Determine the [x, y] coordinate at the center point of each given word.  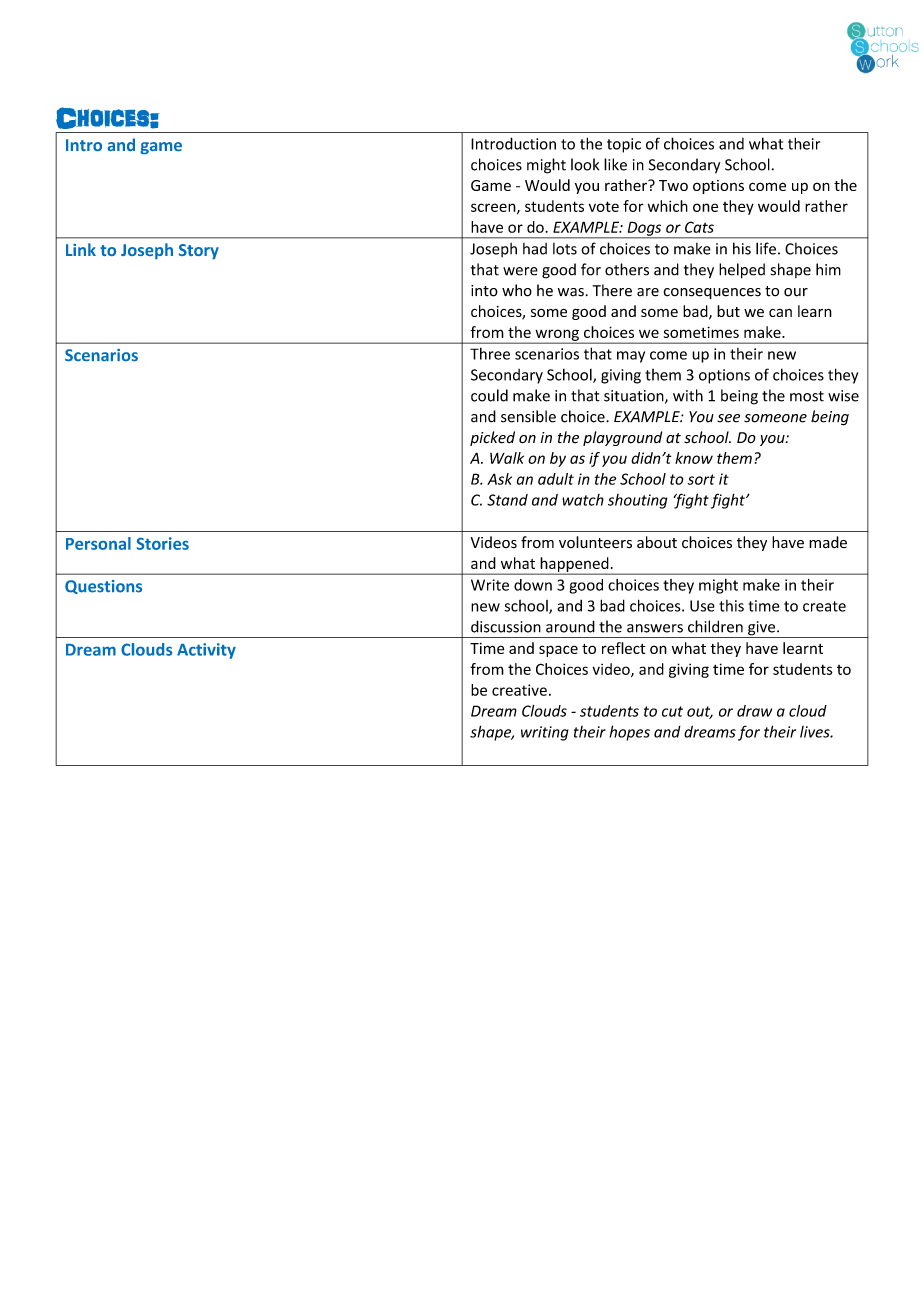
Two [673, 185]
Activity [206, 651]
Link [81, 249]
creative [519, 690]
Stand [507, 500]
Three [490, 354]
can [780, 313]
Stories [163, 543]
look [585, 164]
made [828, 542]
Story [199, 251]
